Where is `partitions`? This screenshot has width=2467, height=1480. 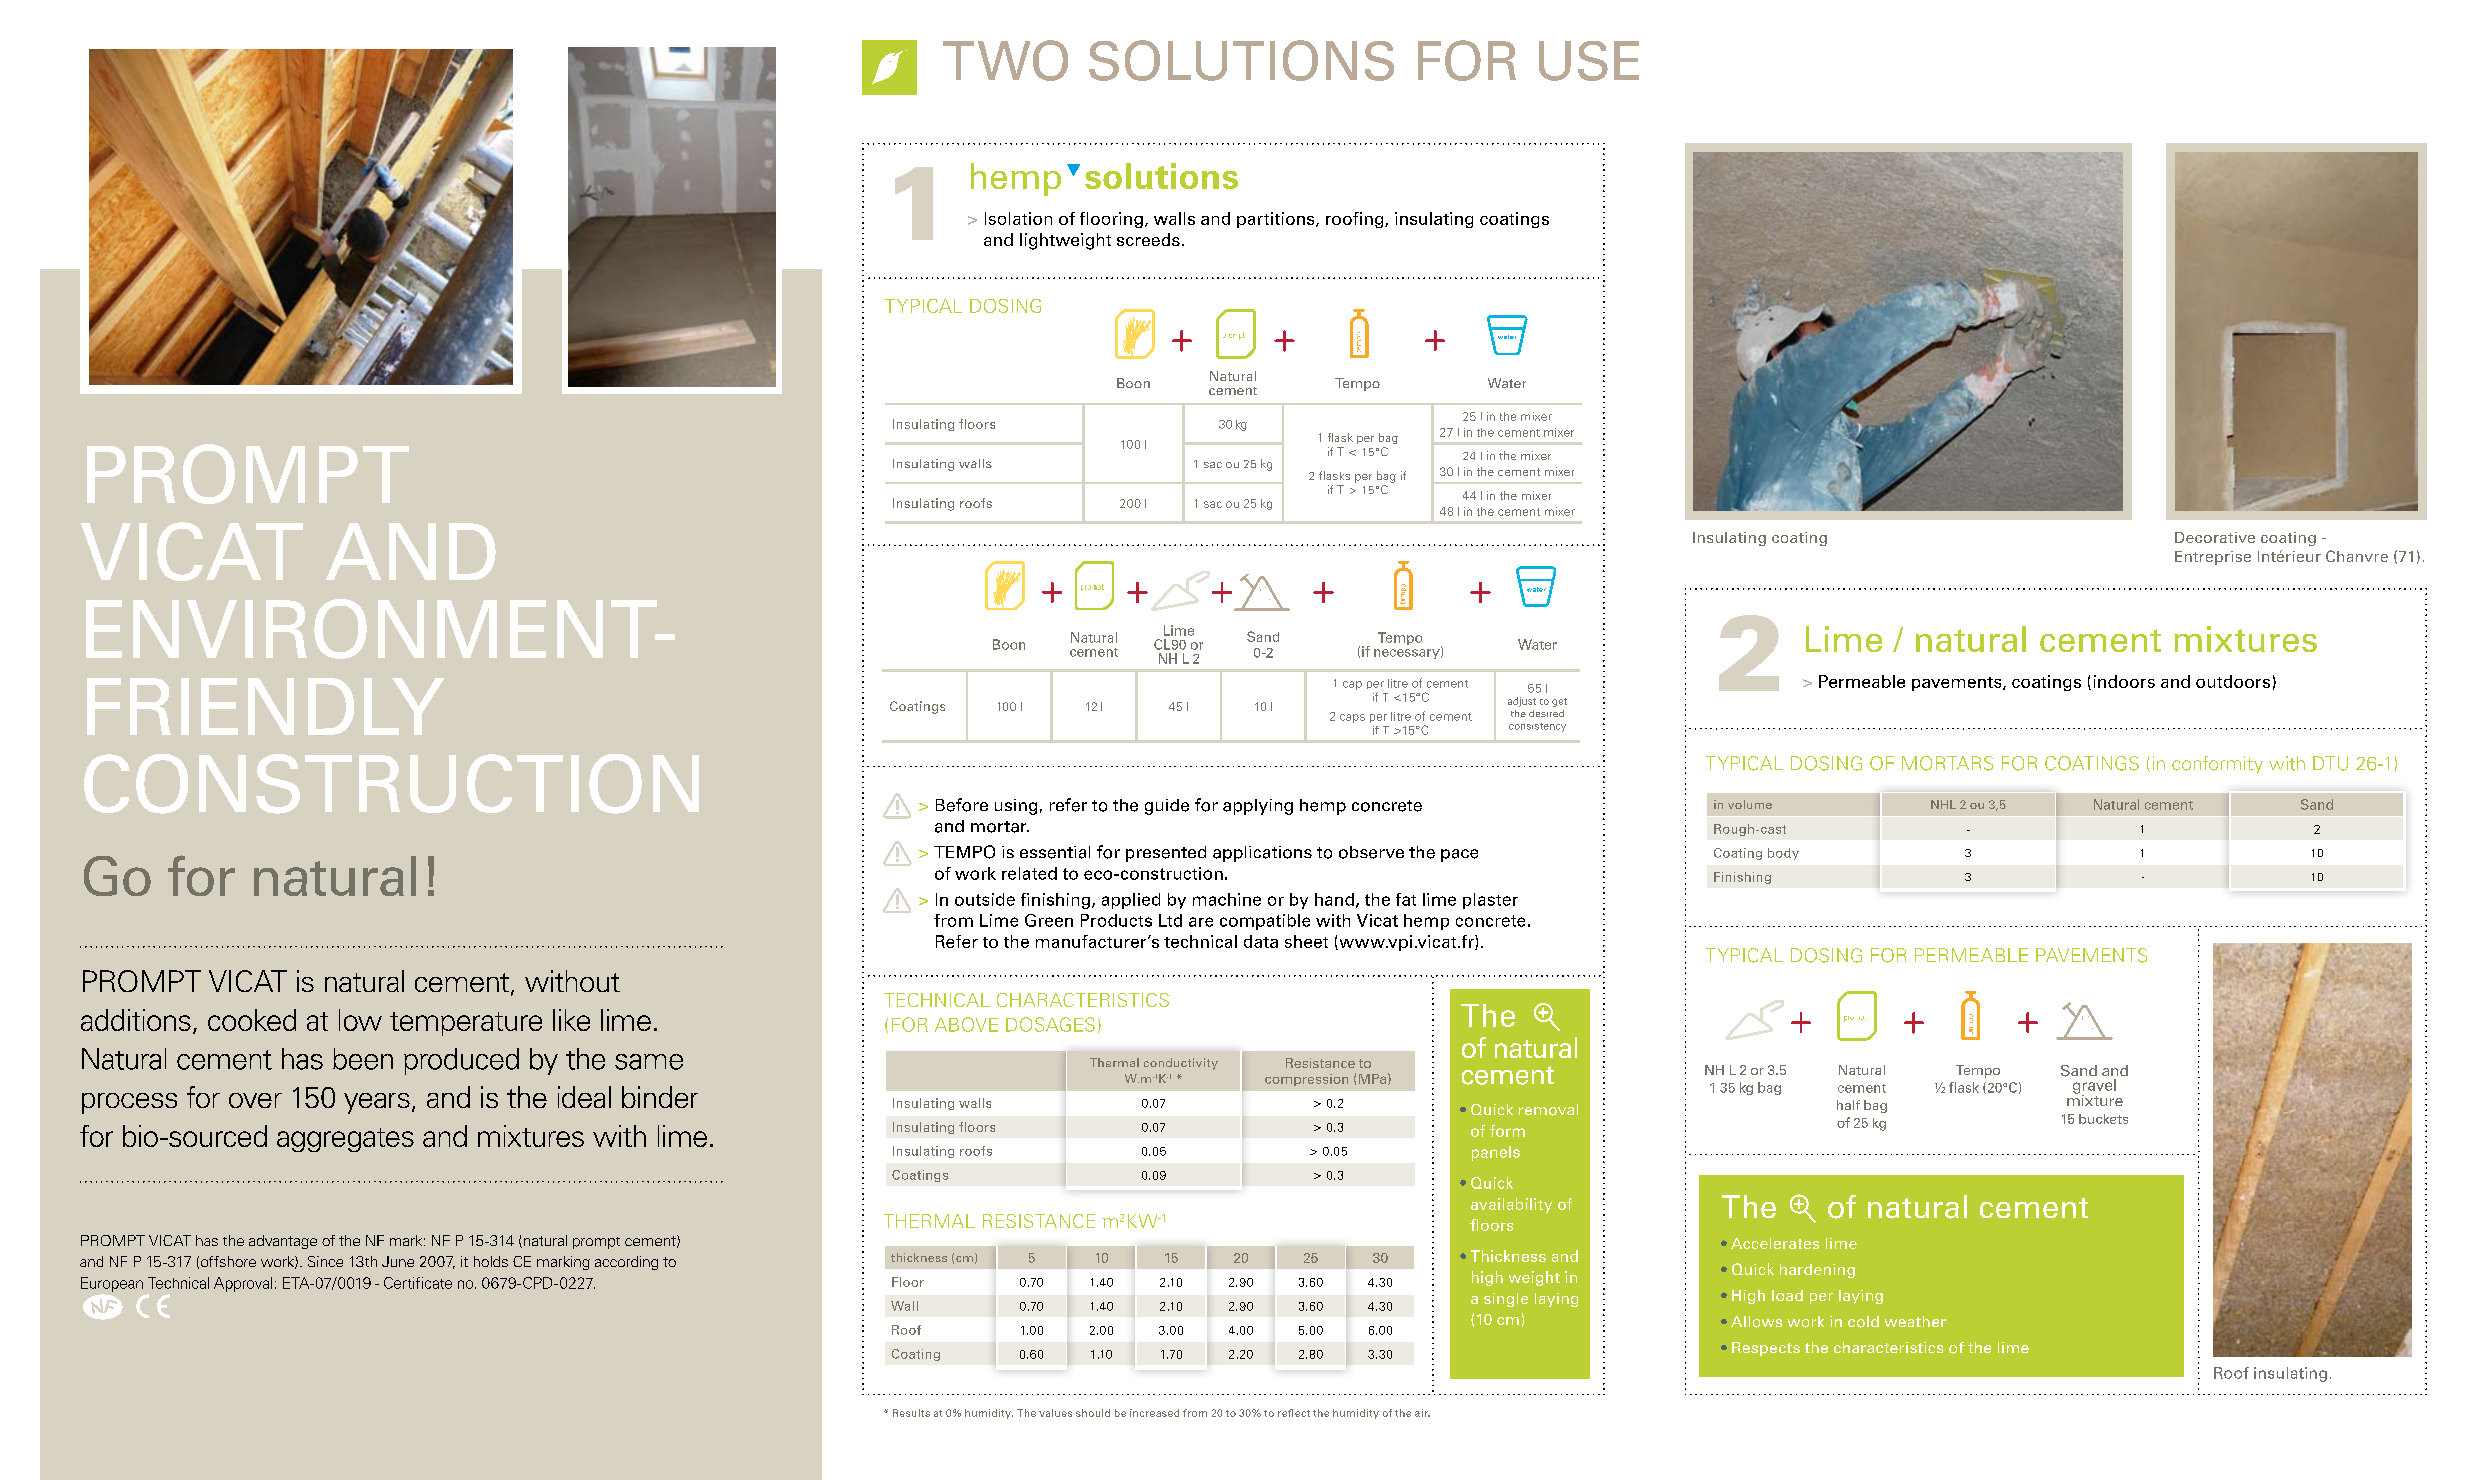
partitions is located at coordinates (1277, 220).
